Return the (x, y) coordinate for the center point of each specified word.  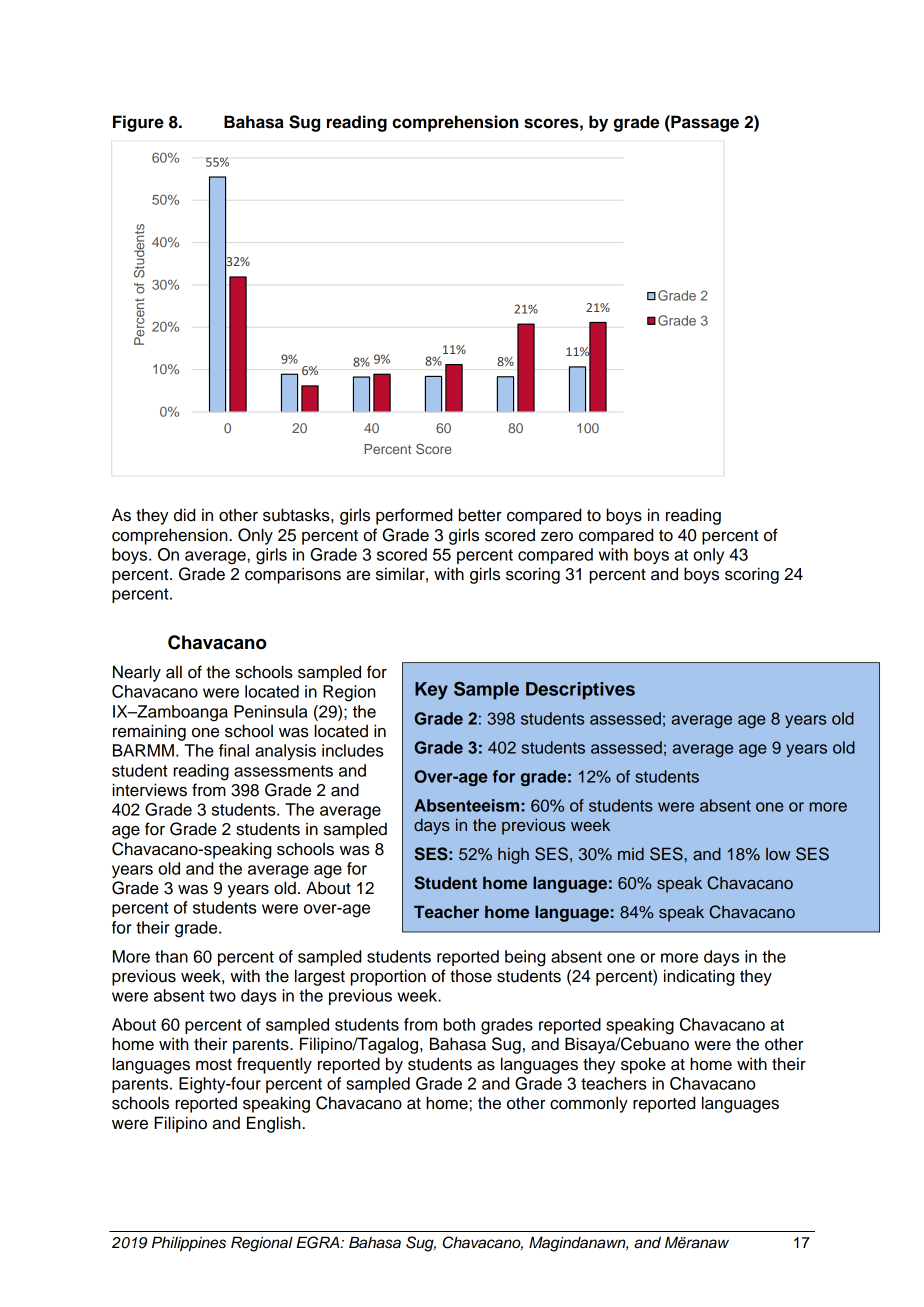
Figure (138, 123)
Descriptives (580, 691)
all (174, 672)
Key (431, 691)
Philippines (189, 1244)
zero (557, 537)
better (480, 515)
